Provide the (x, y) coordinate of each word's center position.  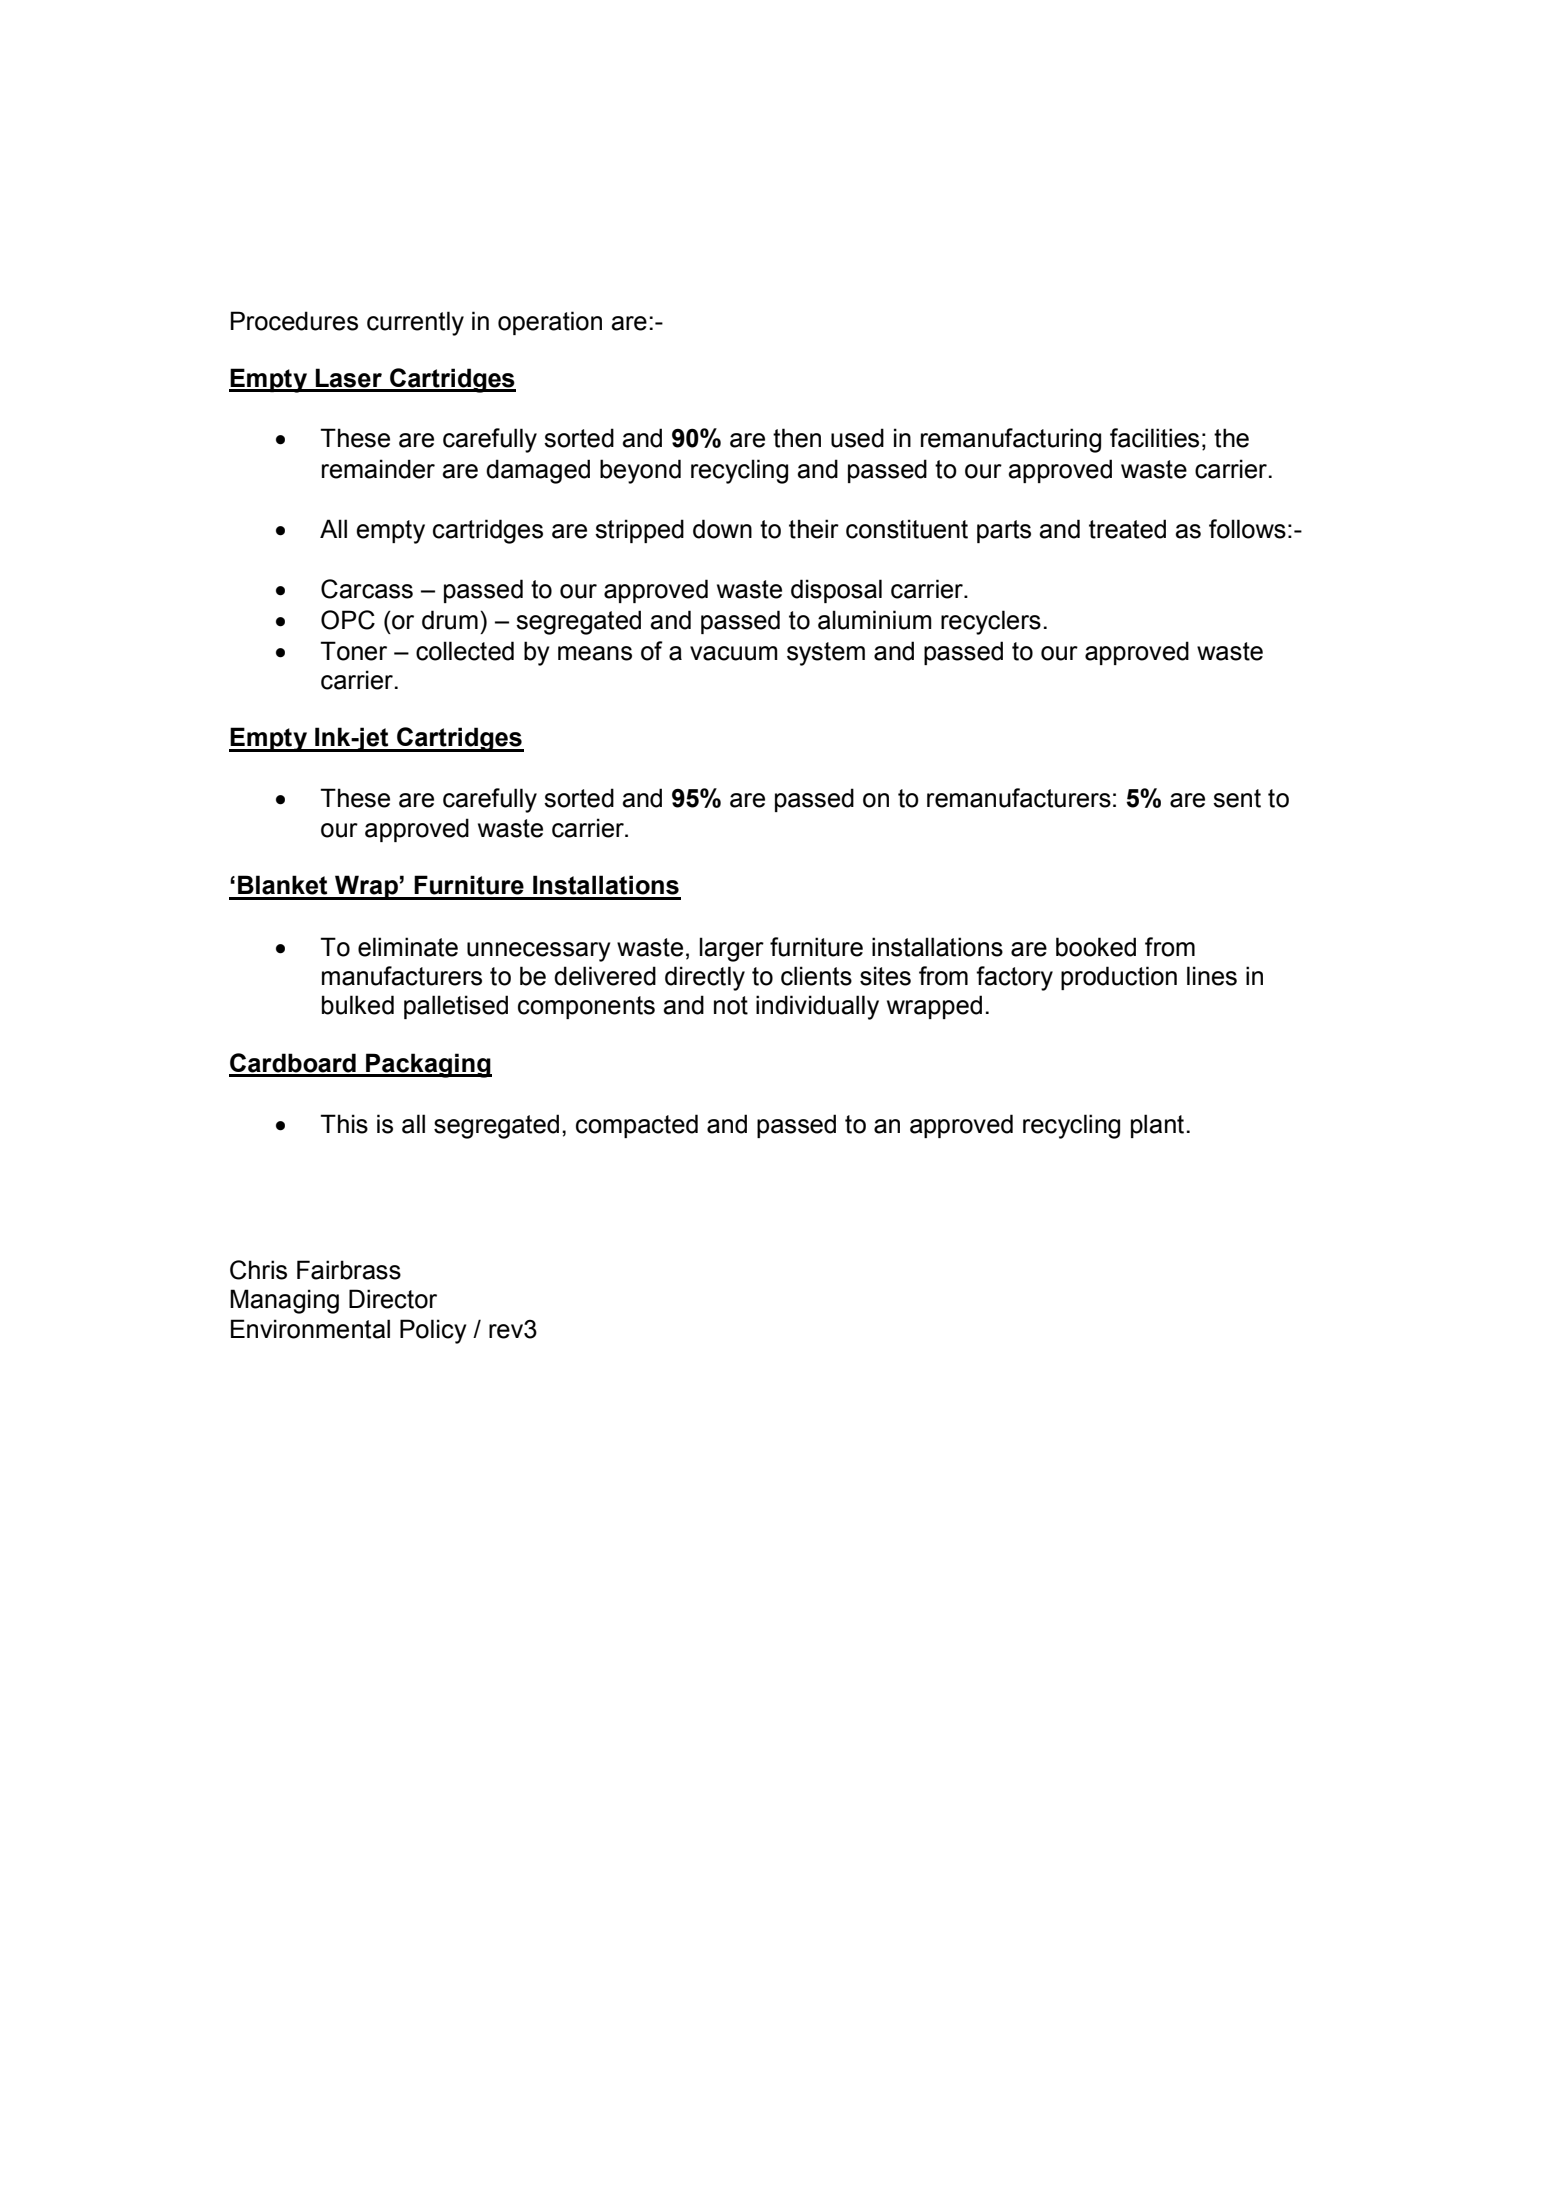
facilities (1154, 438)
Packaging (428, 1065)
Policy (433, 1331)
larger (732, 949)
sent (1237, 798)
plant (1157, 1126)
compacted (637, 1126)
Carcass (367, 589)
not (731, 1005)
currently (415, 323)
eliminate (408, 947)
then (797, 438)
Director (393, 1299)
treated (1127, 529)
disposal (836, 591)
